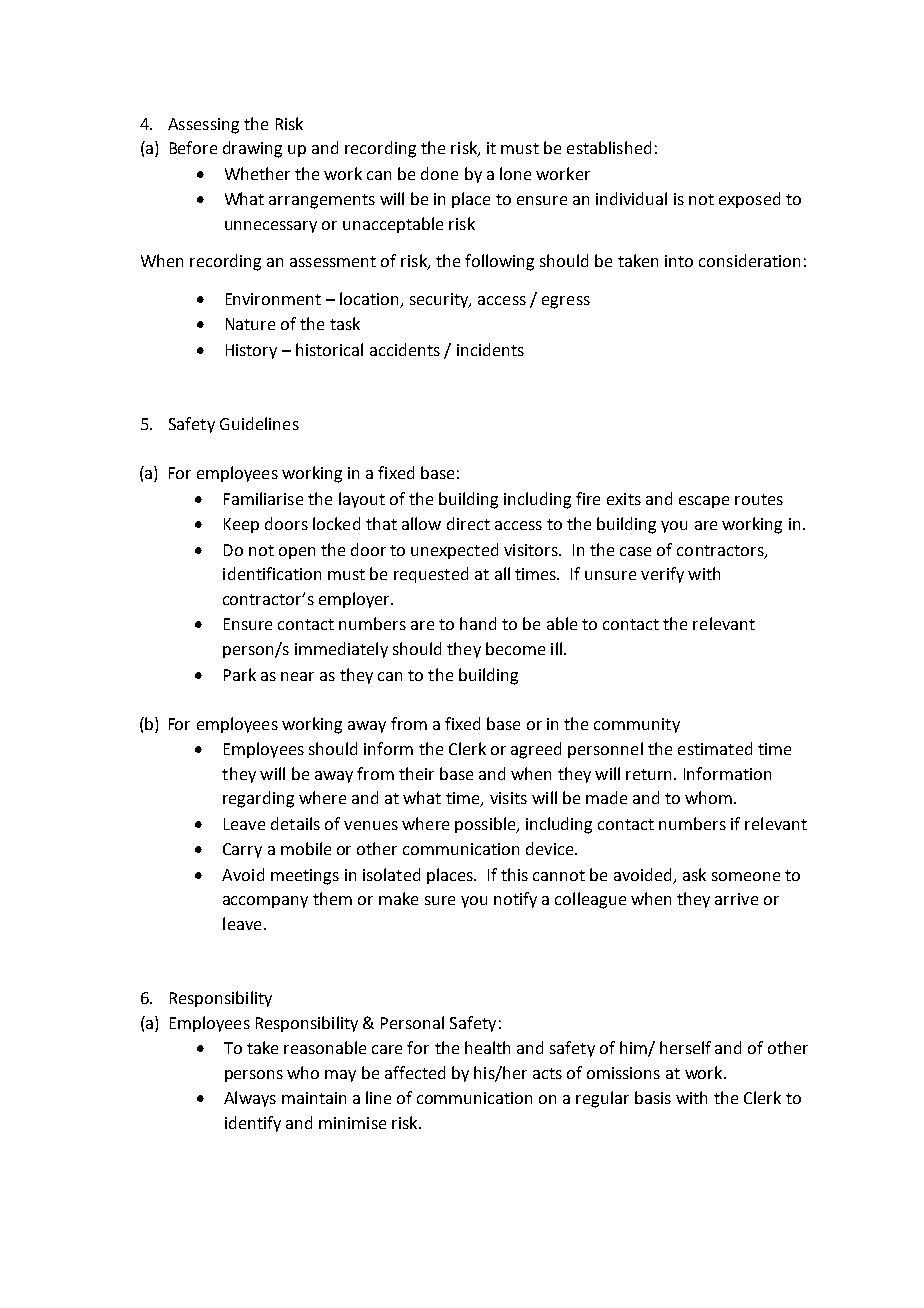 This screenshot has height=1308, width=924. I want to click on Carry, so click(242, 850).
